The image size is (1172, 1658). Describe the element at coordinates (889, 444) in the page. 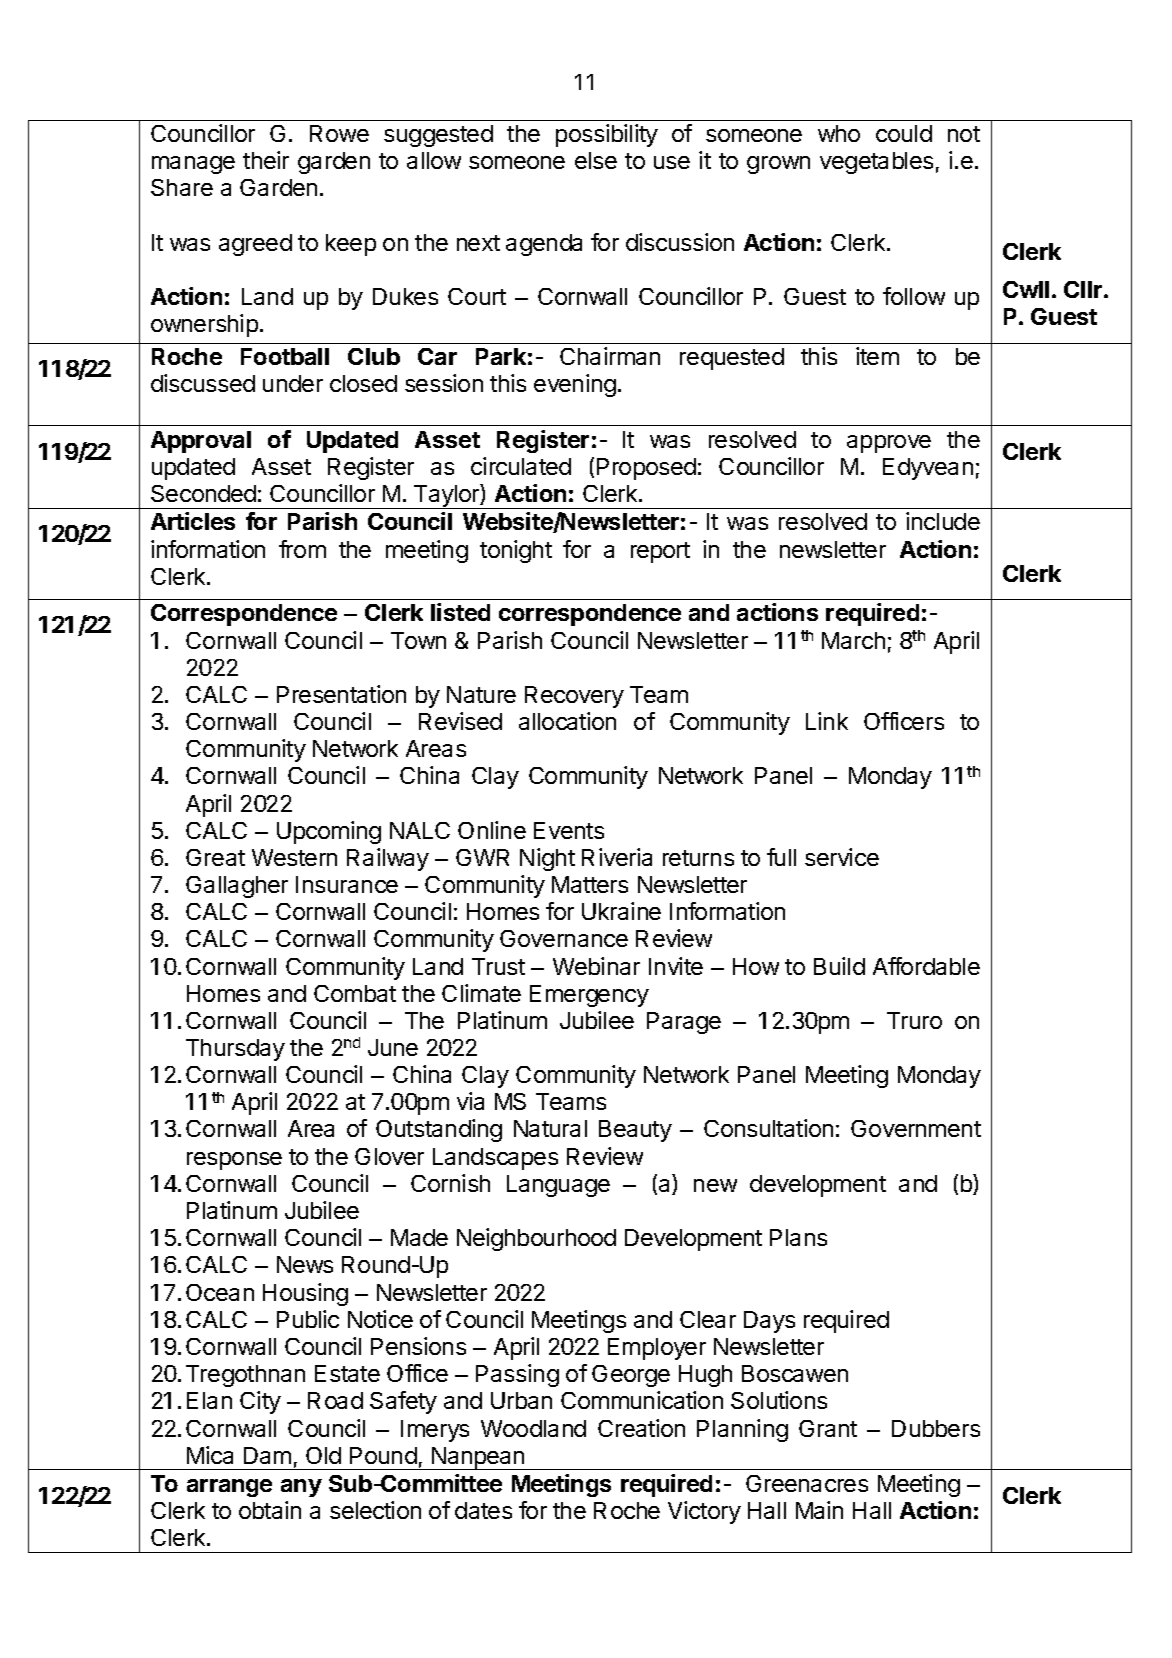

I see `approve` at that location.
